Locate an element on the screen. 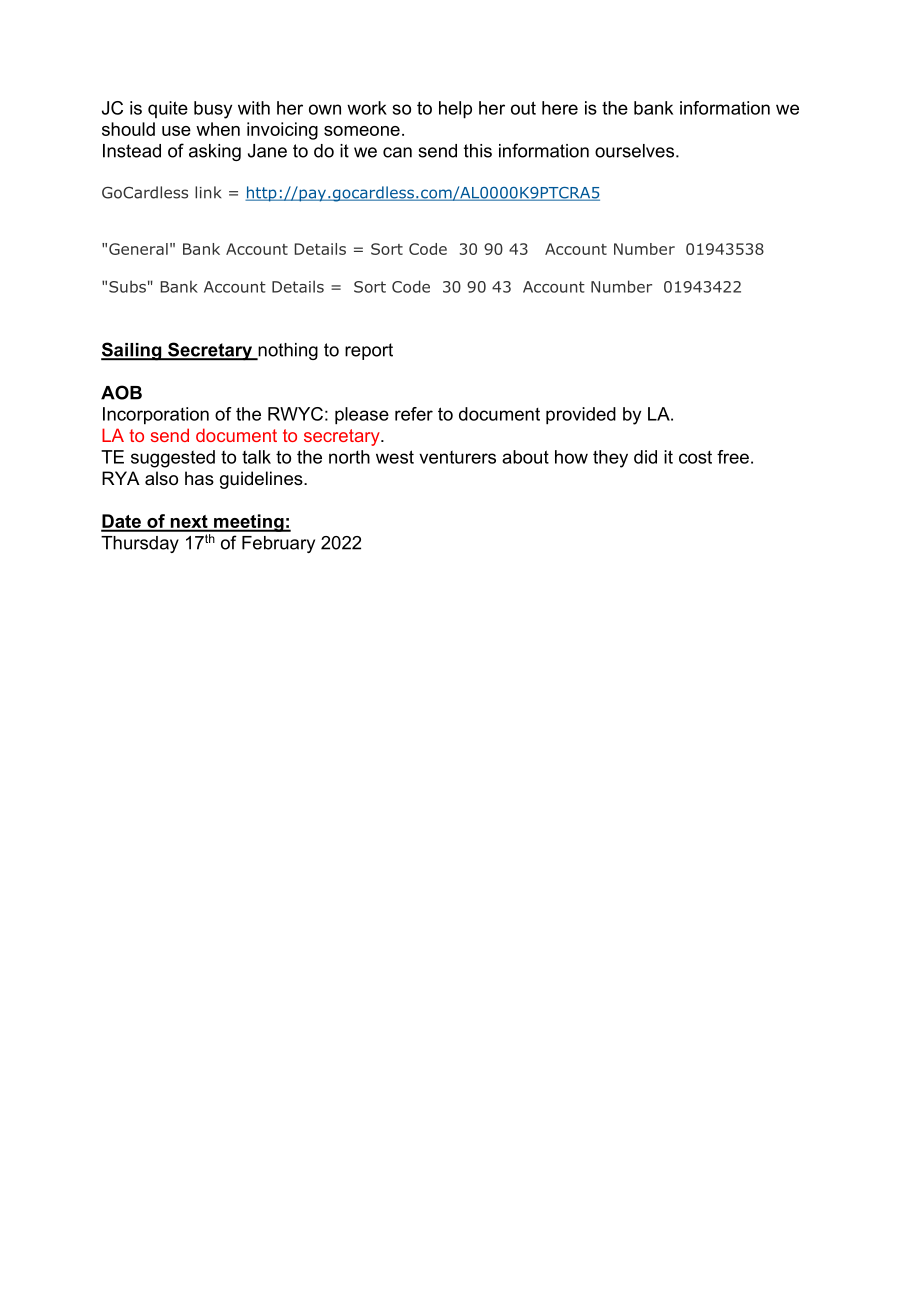 This screenshot has height=1308, width=924. when is located at coordinates (218, 129).
